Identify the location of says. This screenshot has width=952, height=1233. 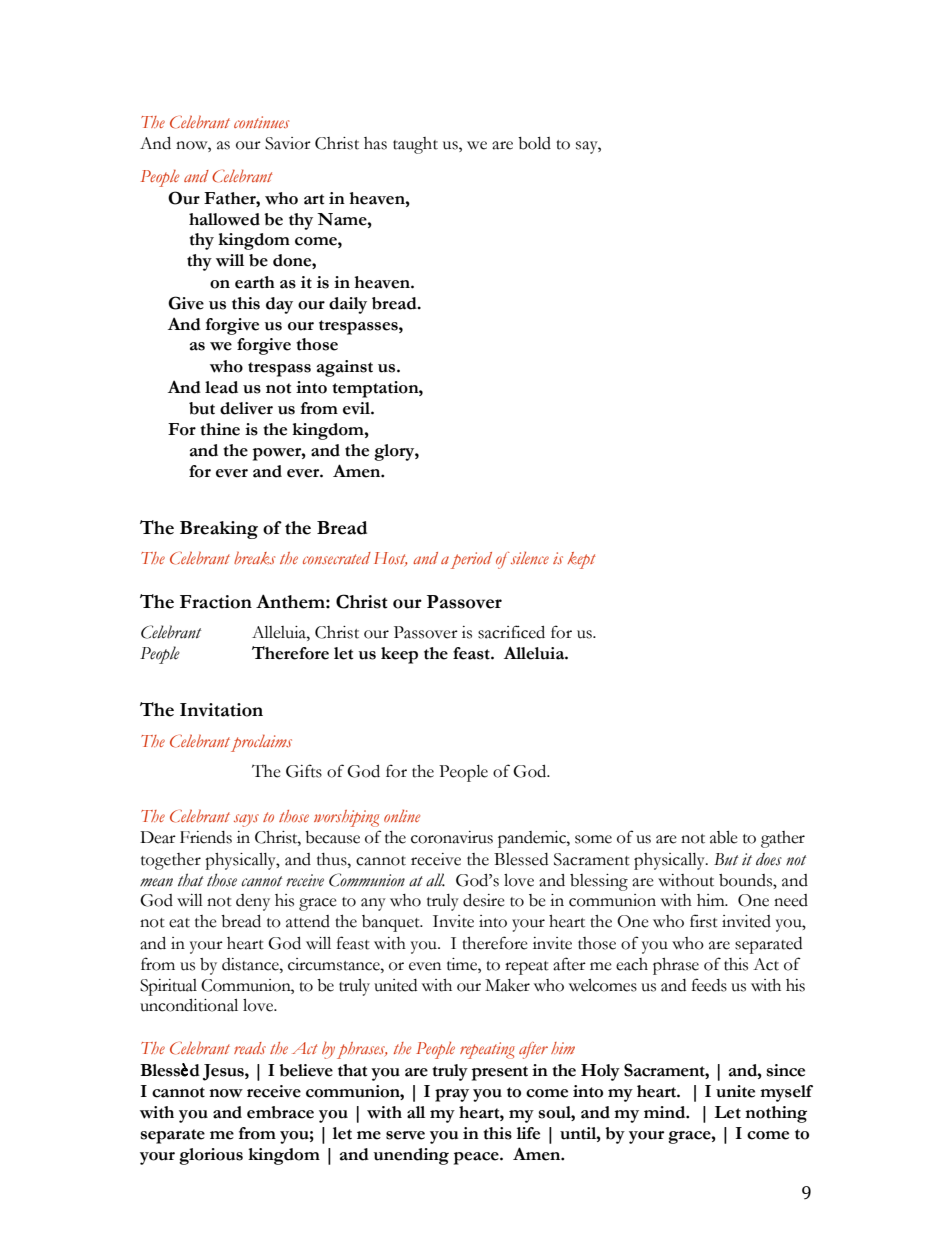
(246, 820).
